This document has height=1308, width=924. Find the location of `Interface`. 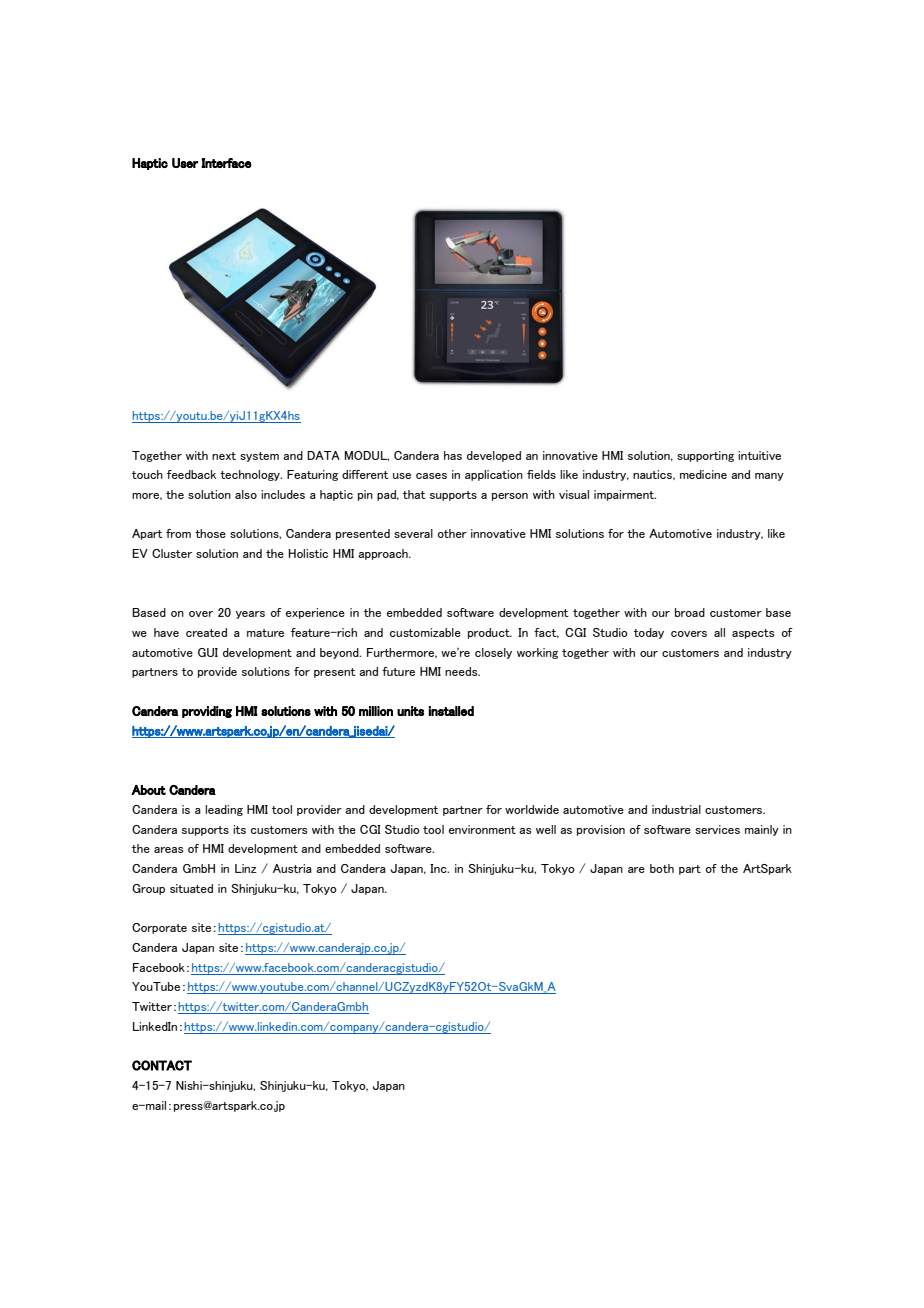

Interface is located at coordinates (226, 163).
